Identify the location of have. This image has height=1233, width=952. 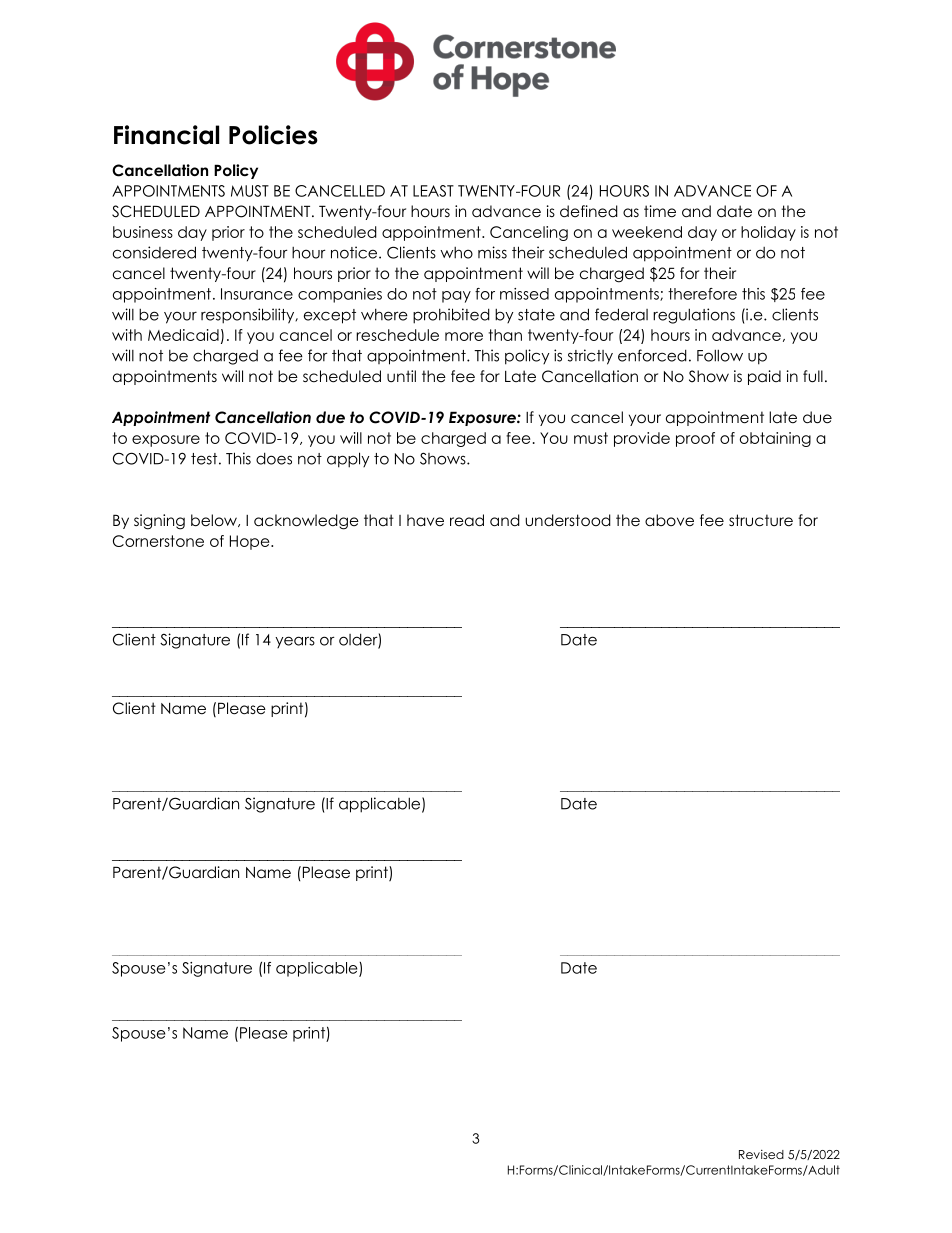
(425, 520).
